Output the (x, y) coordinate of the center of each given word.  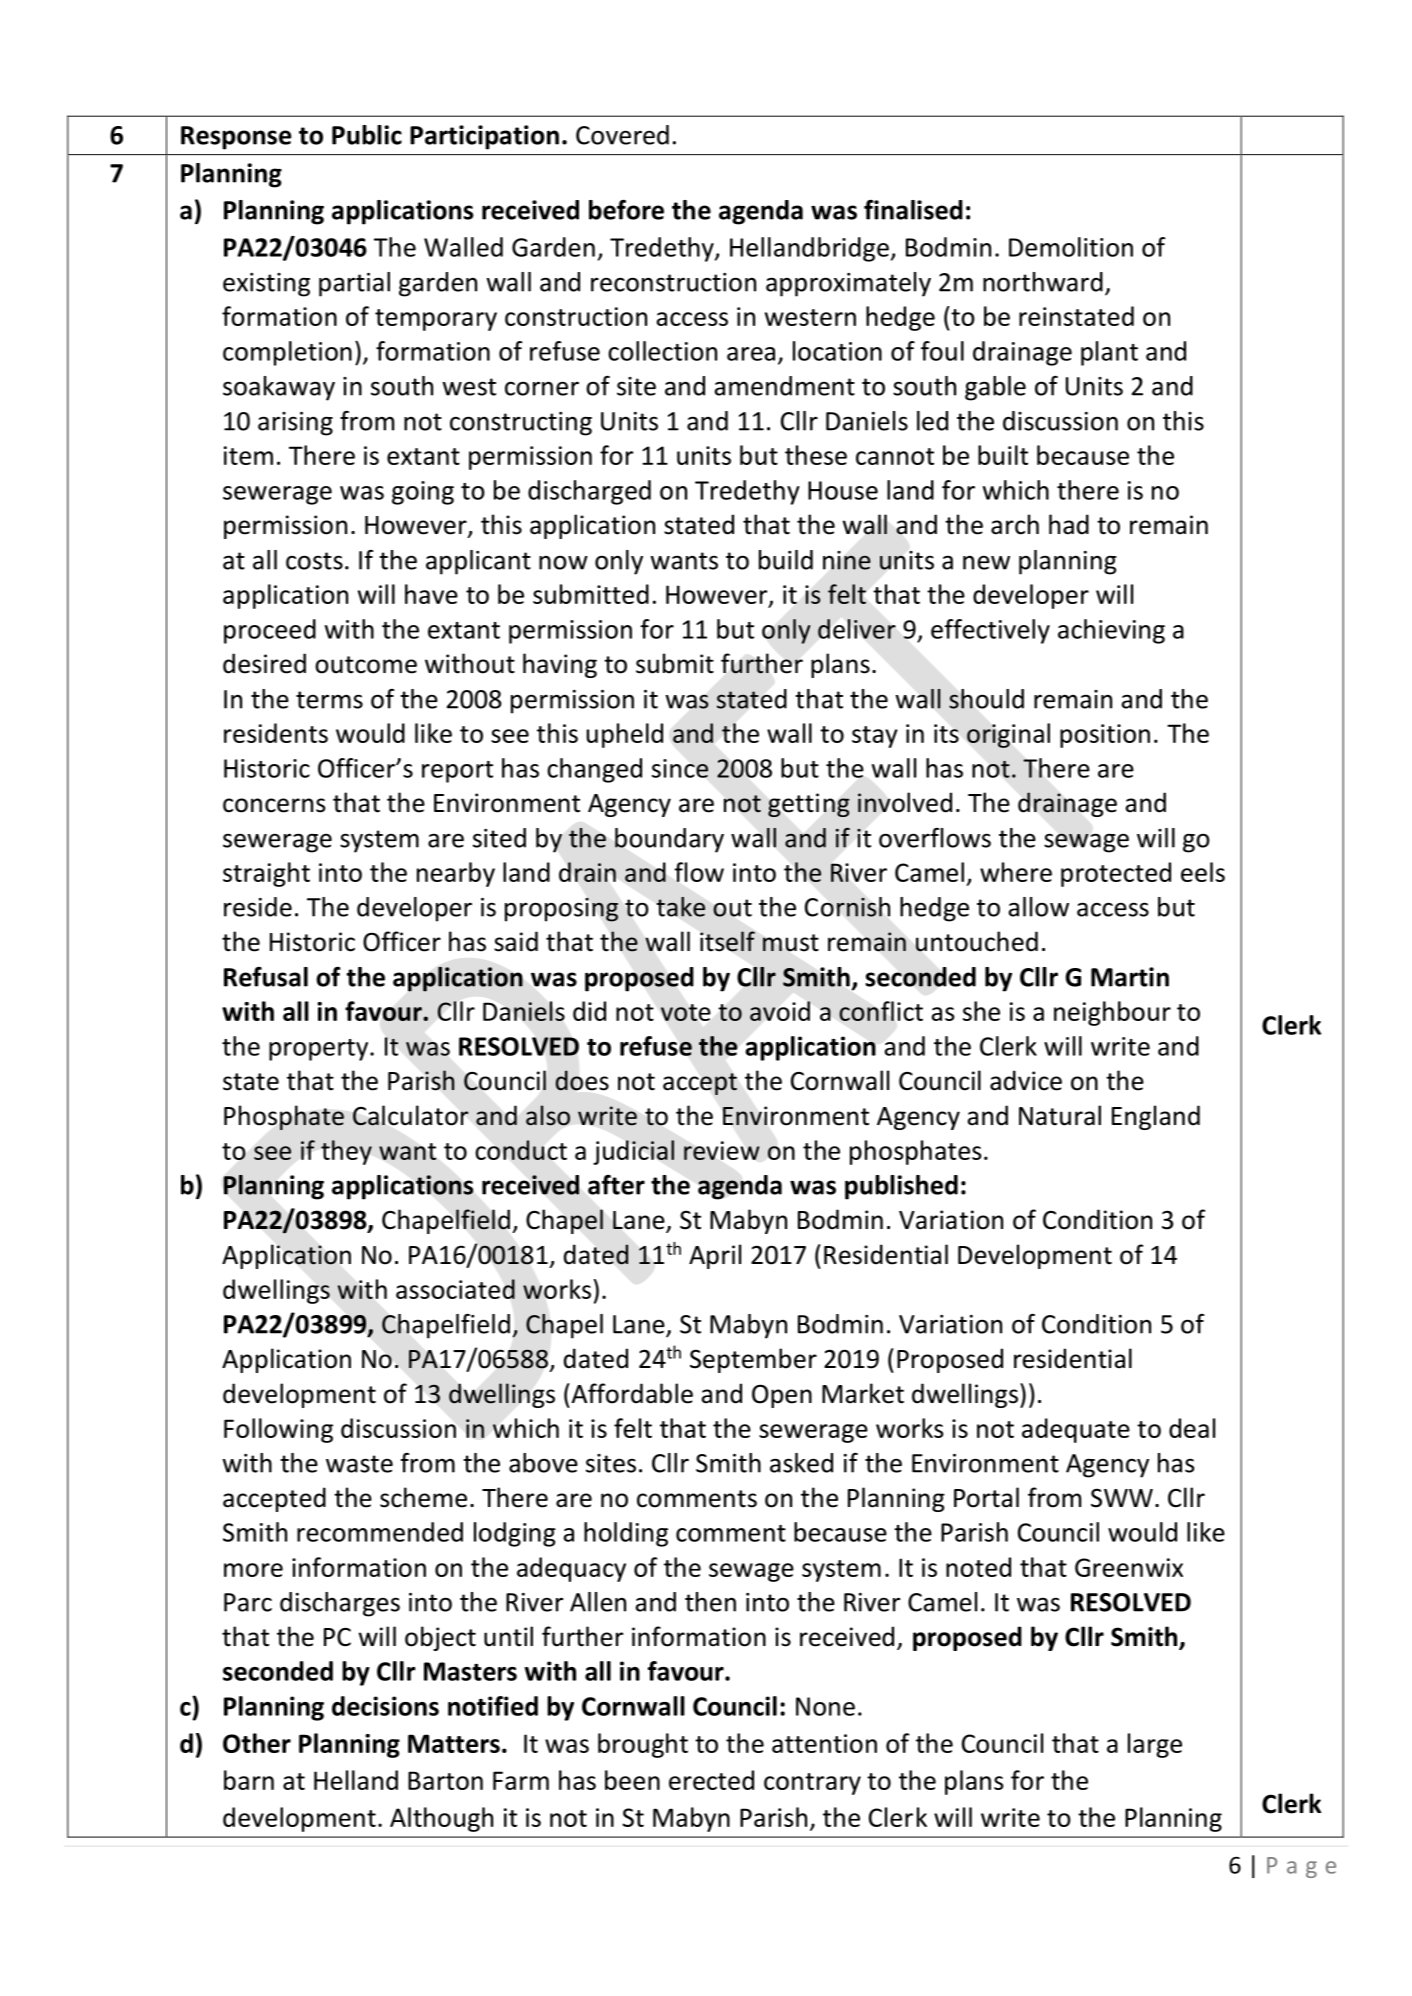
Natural (1060, 1115)
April (715, 1256)
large (1155, 1745)
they (346, 1152)
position (1105, 736)
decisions (385, 1706)
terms (329, 700)
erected (711, 1780)
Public (367, 135)
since (680, 768)
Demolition (1071, 247)
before (626, 210)
